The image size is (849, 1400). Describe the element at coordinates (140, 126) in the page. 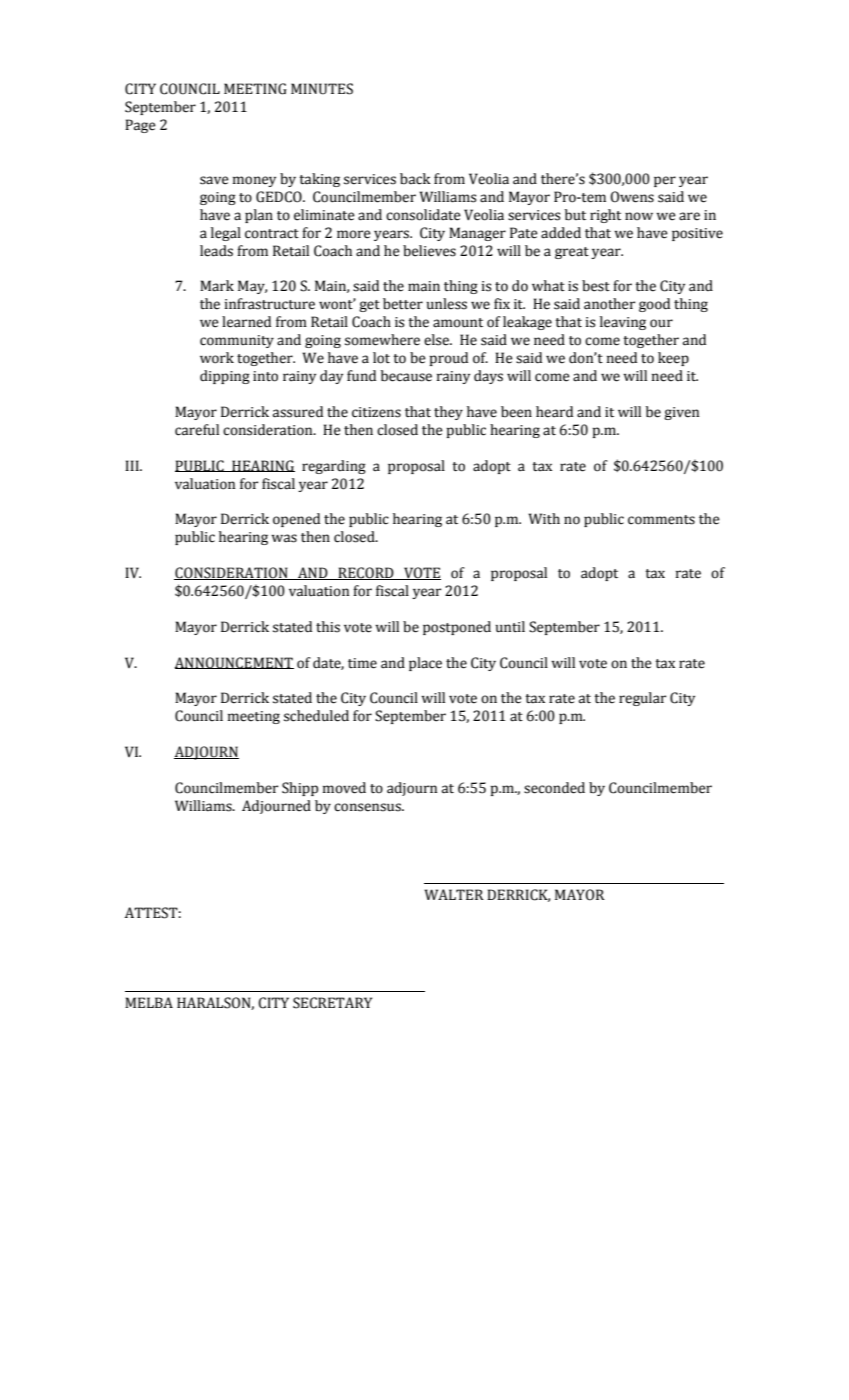

I see `Page` at that location.
